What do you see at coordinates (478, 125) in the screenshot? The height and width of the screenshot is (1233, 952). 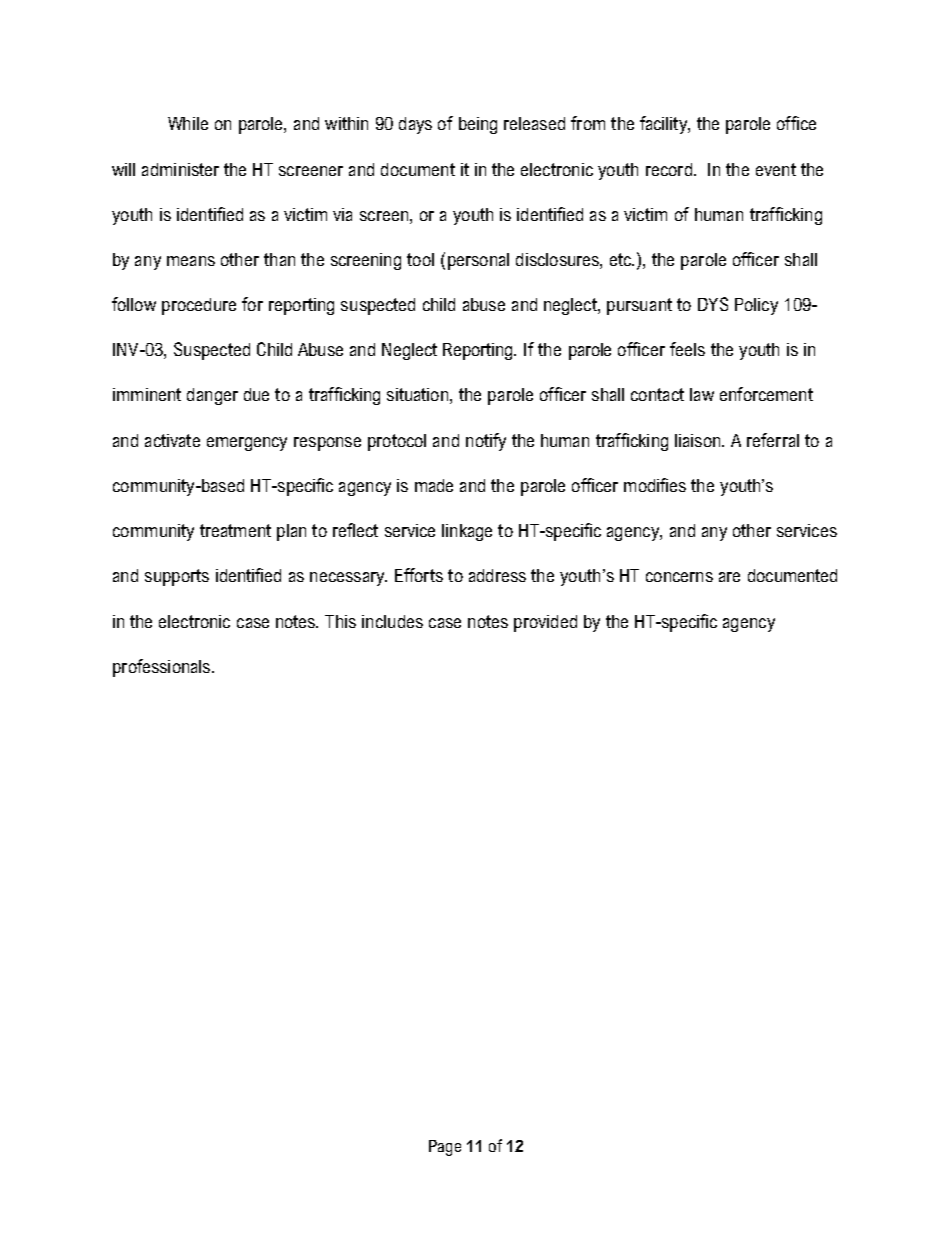 I see `being` at bounding box center [478, 125].
